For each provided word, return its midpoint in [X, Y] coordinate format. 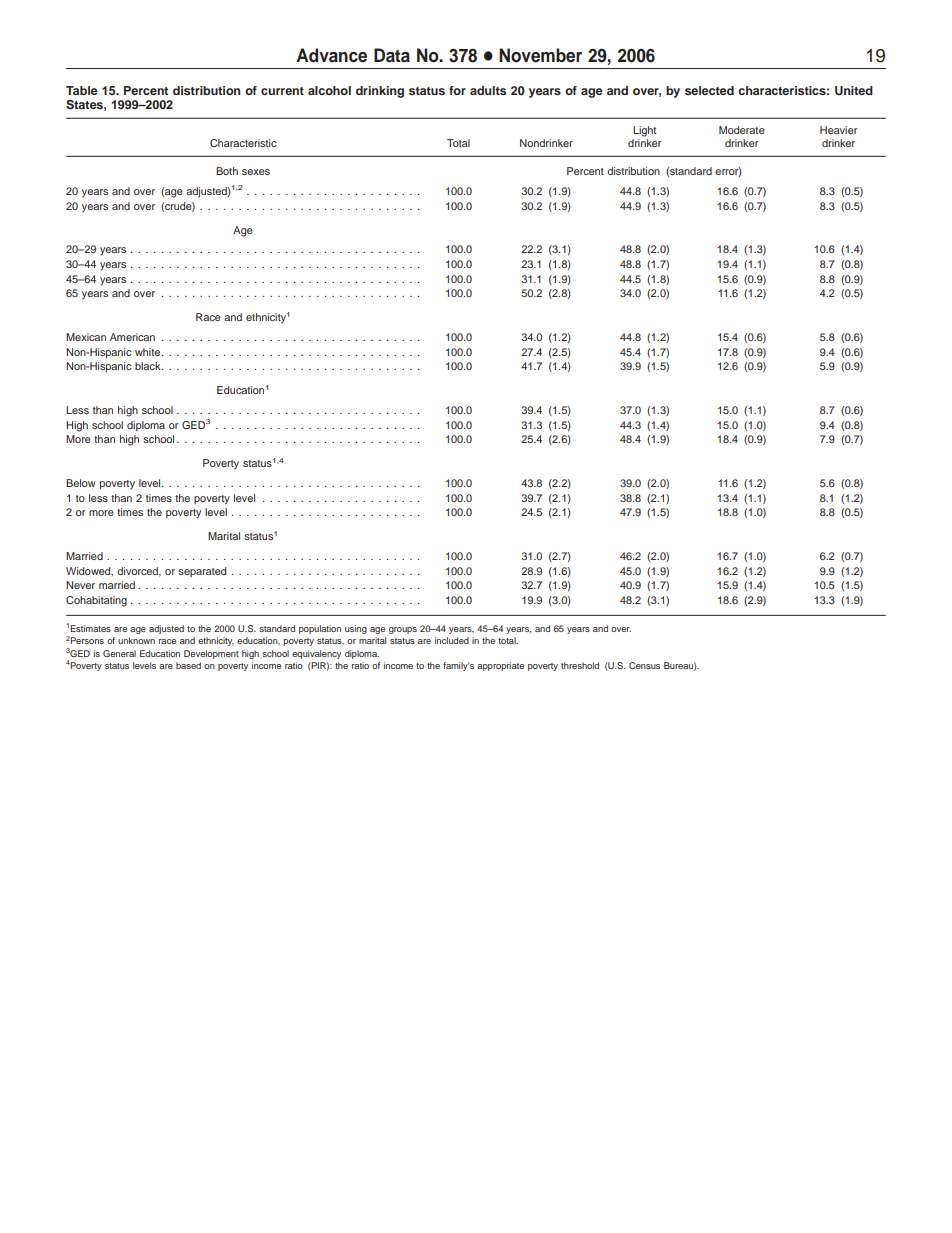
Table [82, 90]
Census [644, 665]
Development [211, 654]
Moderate [742, 130]
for [457, 90]
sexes [256, 172]
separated [202, 572]
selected [709, 90]
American [132, 337]
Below [81, 483]
